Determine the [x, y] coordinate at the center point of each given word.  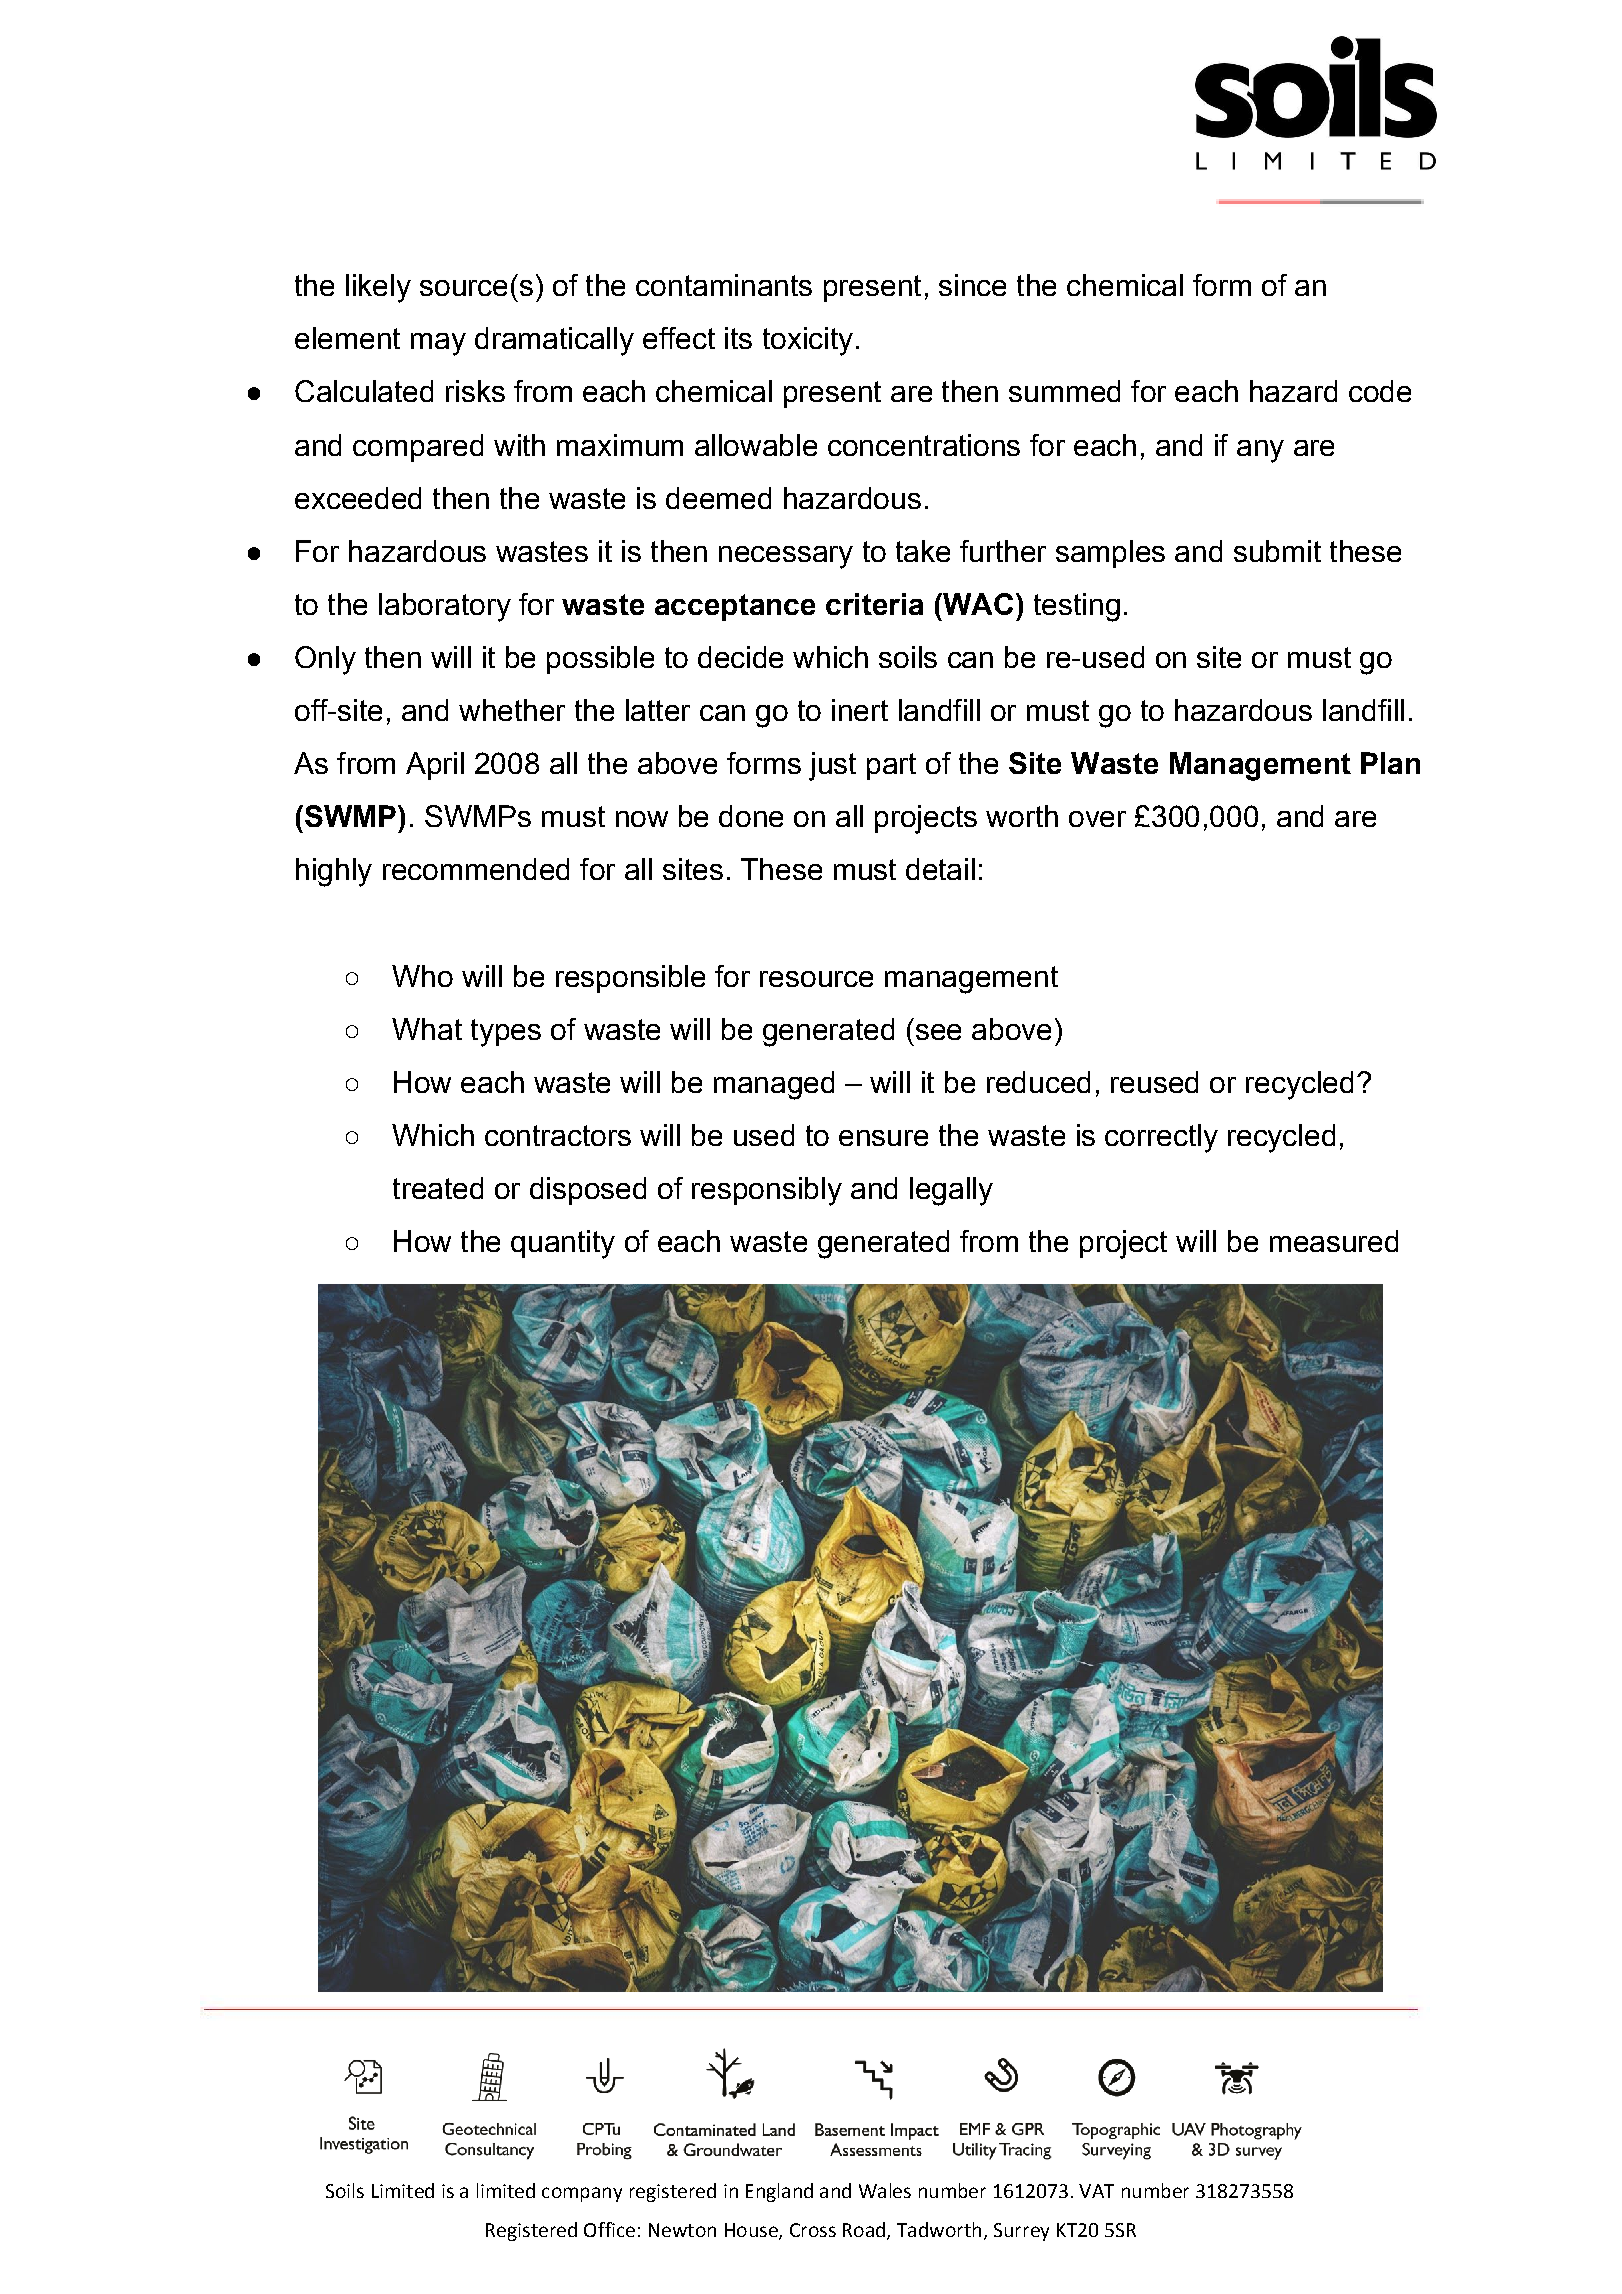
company [582, 2194]
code [1380, 391]
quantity [563, 1244]
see [938, 1032]
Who [422, 976]
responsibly [767, 1191]
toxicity [808, 341]
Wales [885, 2190]
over [1097, 819]
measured [1334, 1241]
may [438, 344]
